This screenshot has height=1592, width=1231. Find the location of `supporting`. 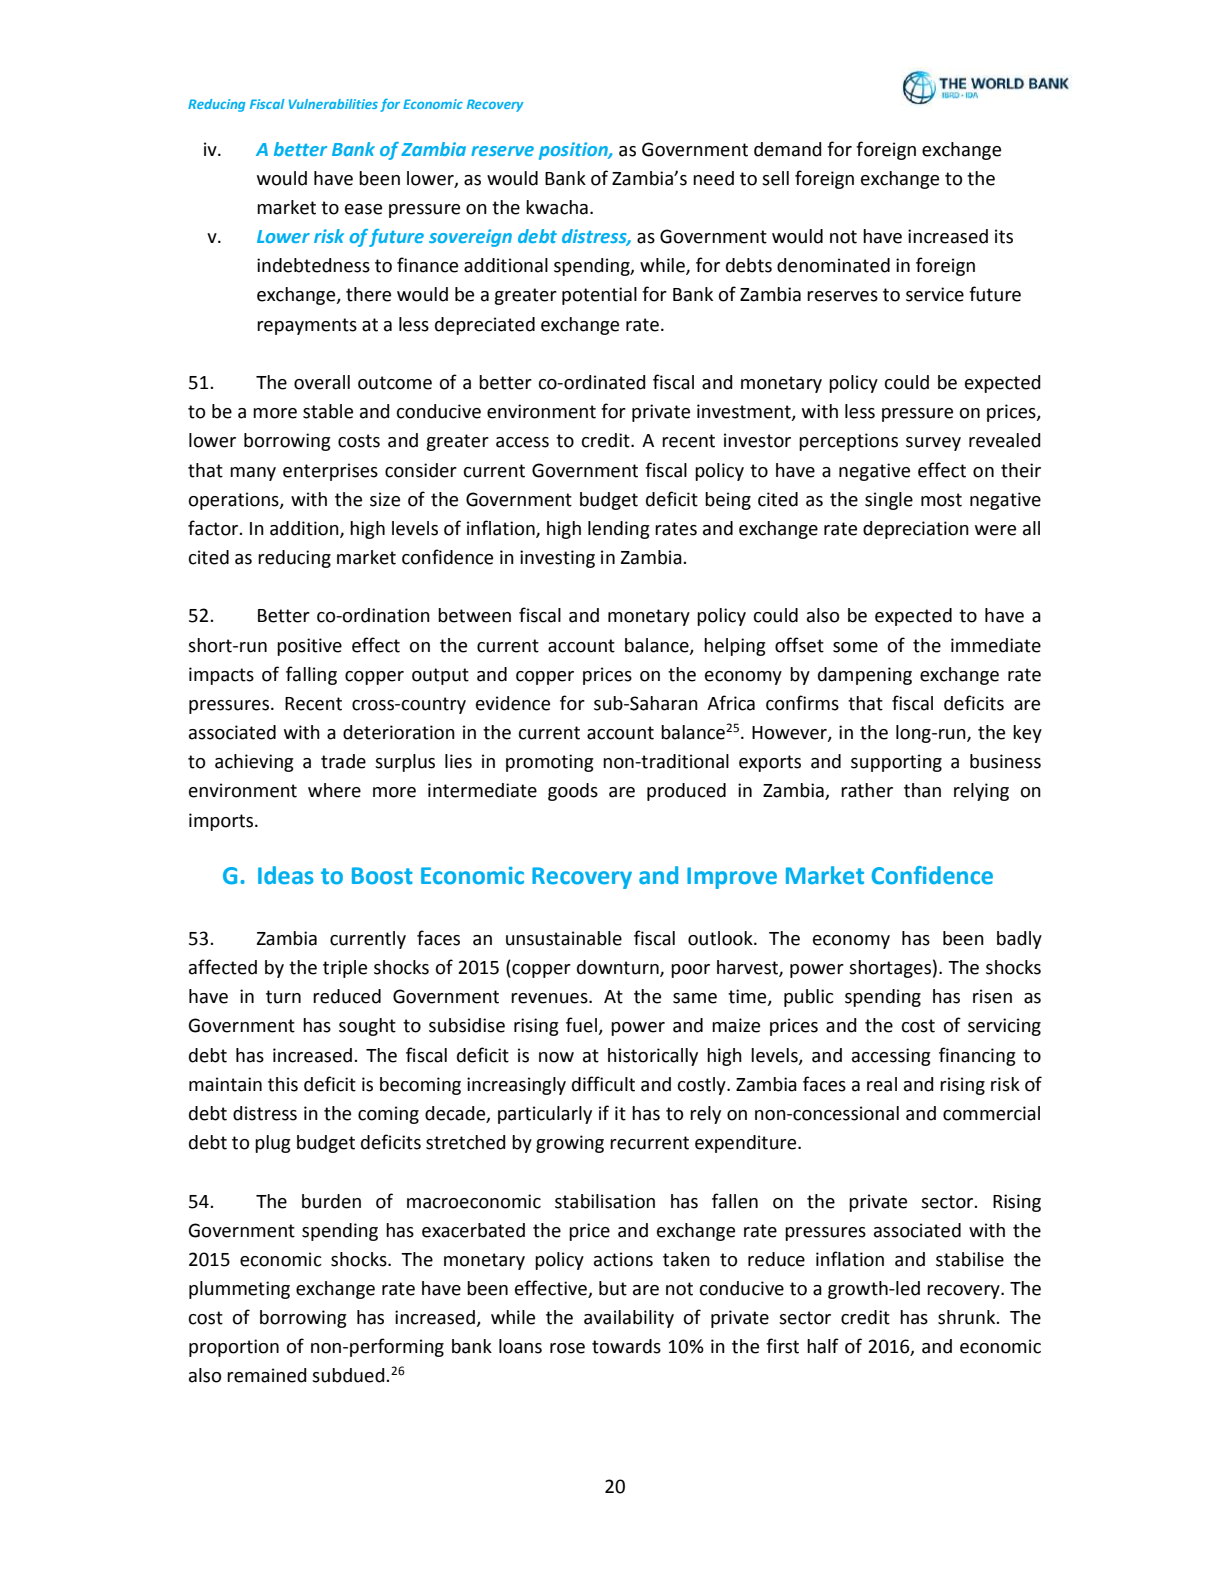

supporting is located at coordinates (896, 763).
